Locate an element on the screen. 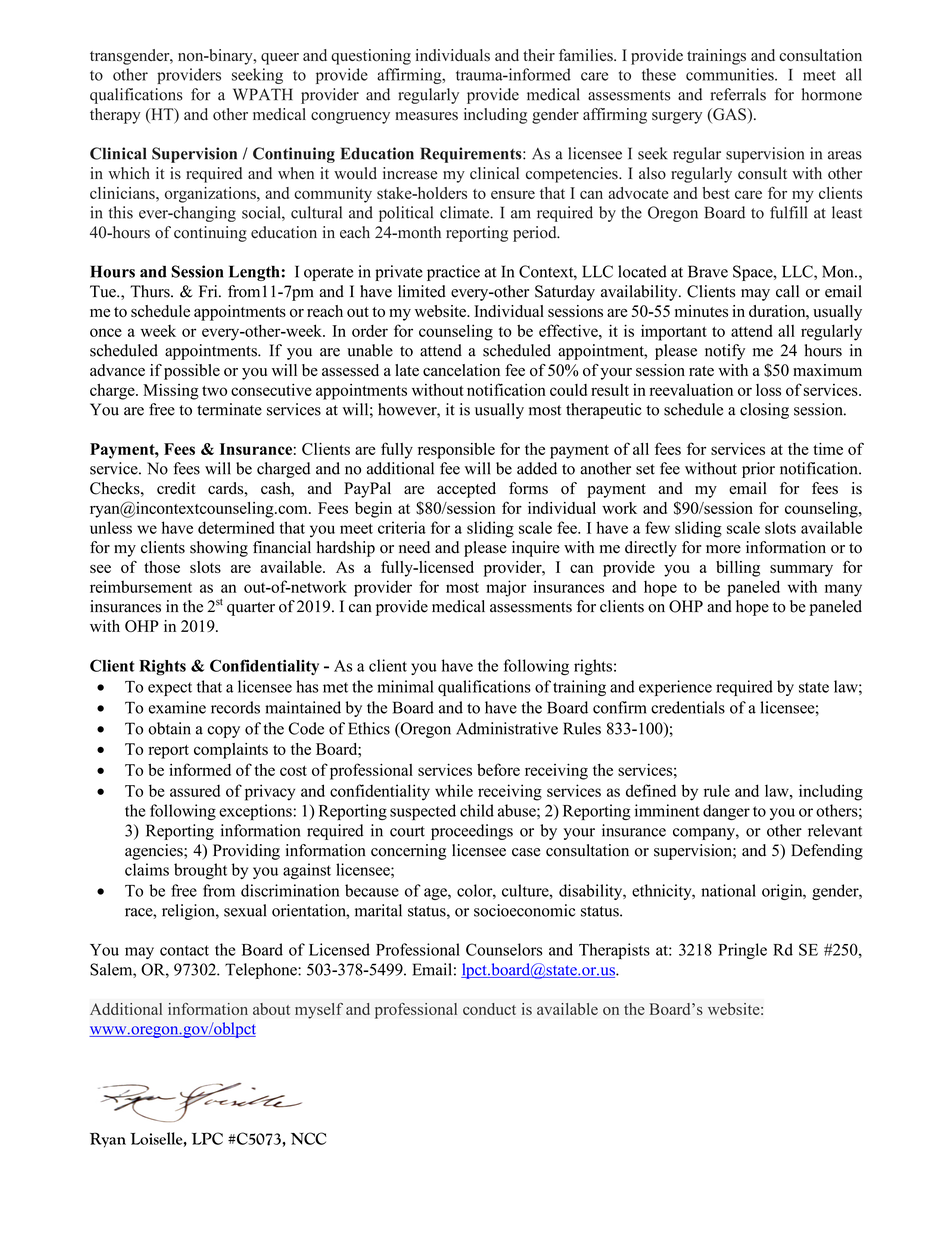 The image size is (952, 1233). assured is located at coordinates (195, 790).
